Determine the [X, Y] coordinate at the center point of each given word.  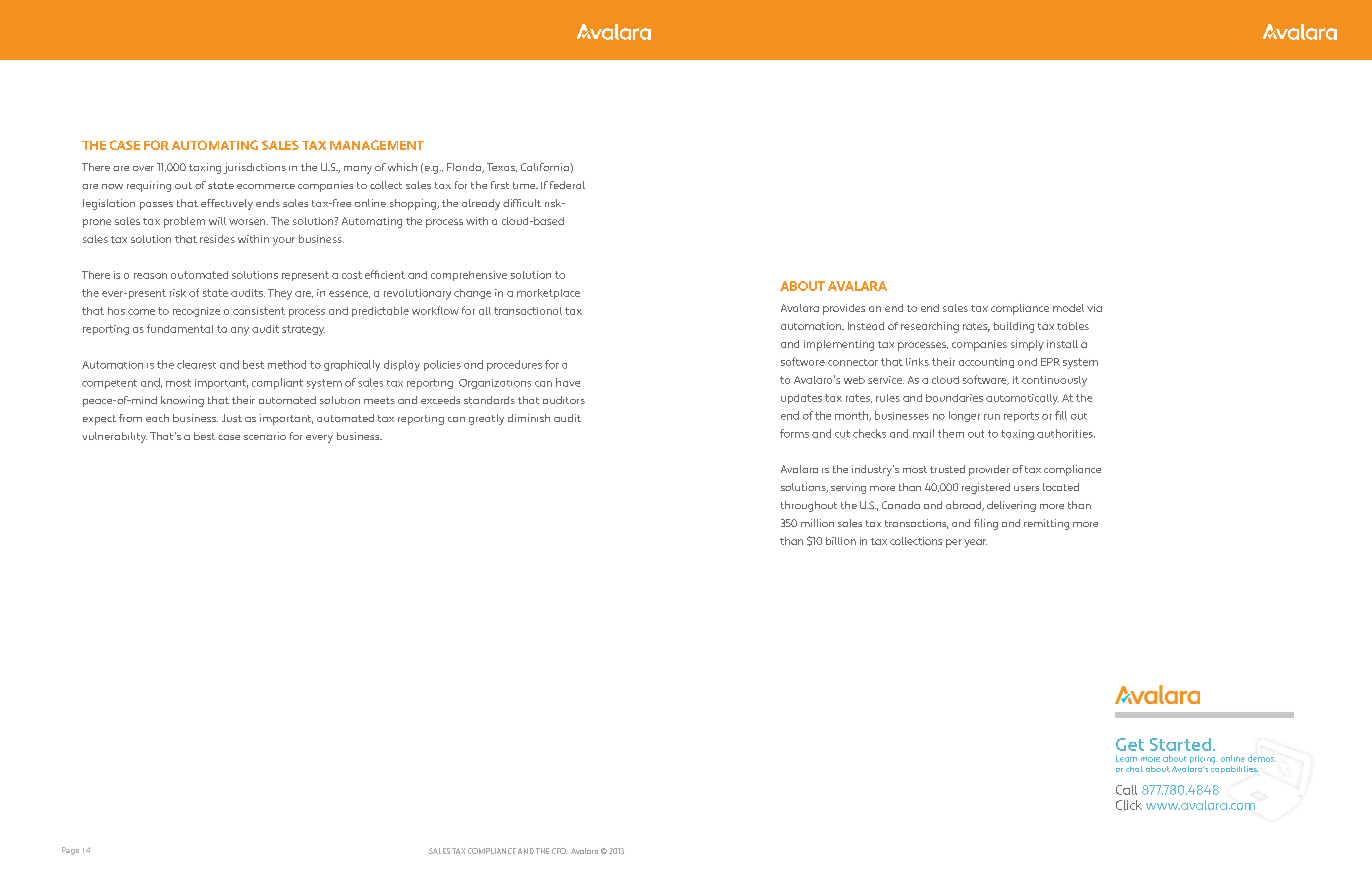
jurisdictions [255, 168]
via [1094, 308]
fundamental [180, 328]
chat [1134, 769]
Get [1130, 744]
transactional [528, 311]
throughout [809, 506]
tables [1073, 326]
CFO [559, 851]
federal [567, 185]
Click [1129, 805]
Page [70, 851]
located [1061, 487]
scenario [265, 436]
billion [841, 541]
